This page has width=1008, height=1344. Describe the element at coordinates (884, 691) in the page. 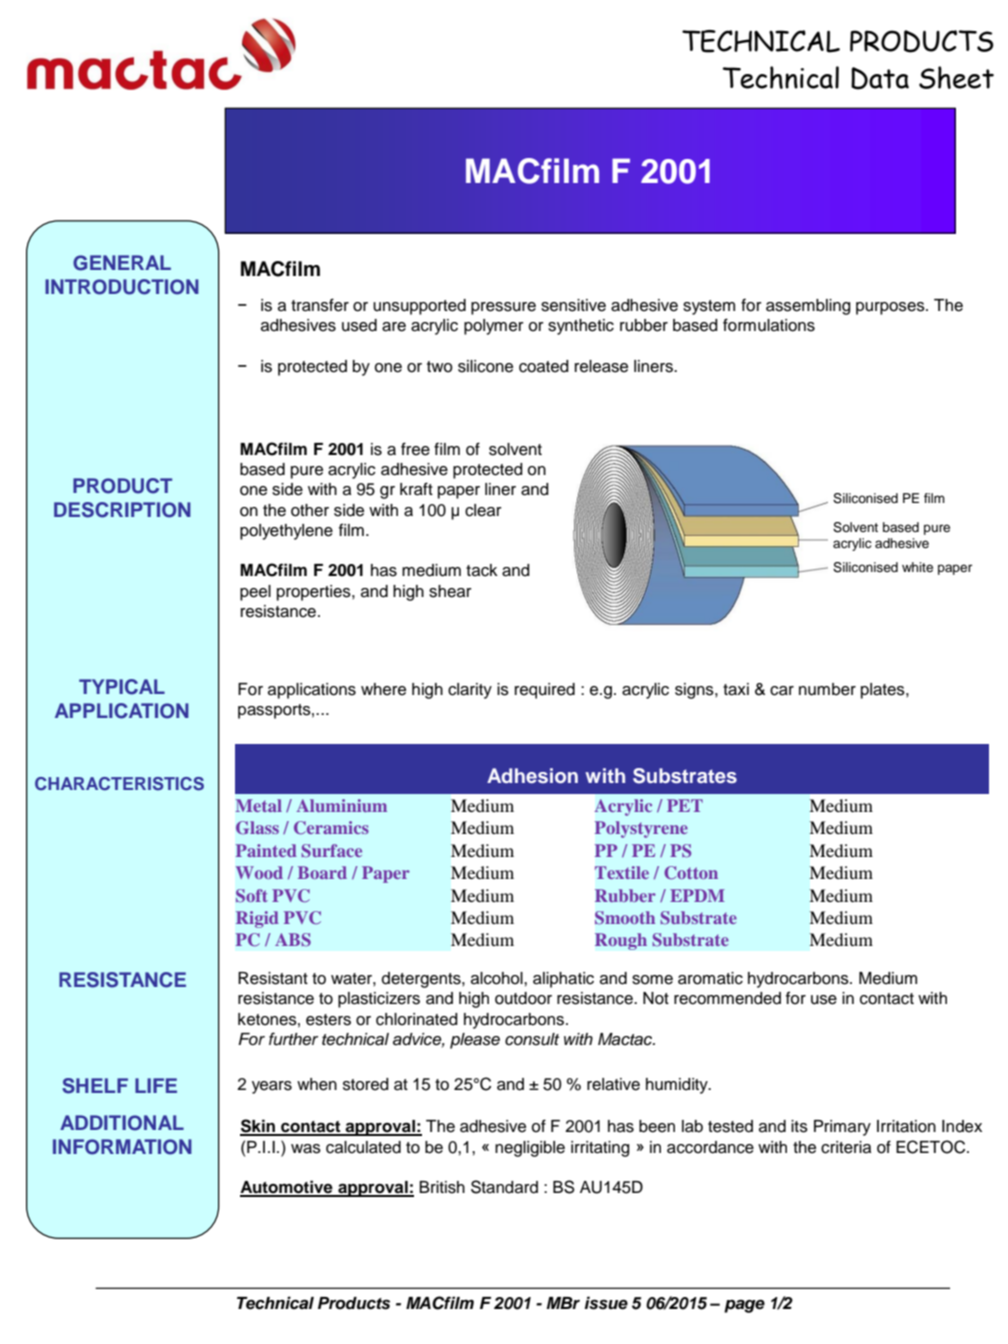

I see `plates` at that location.
